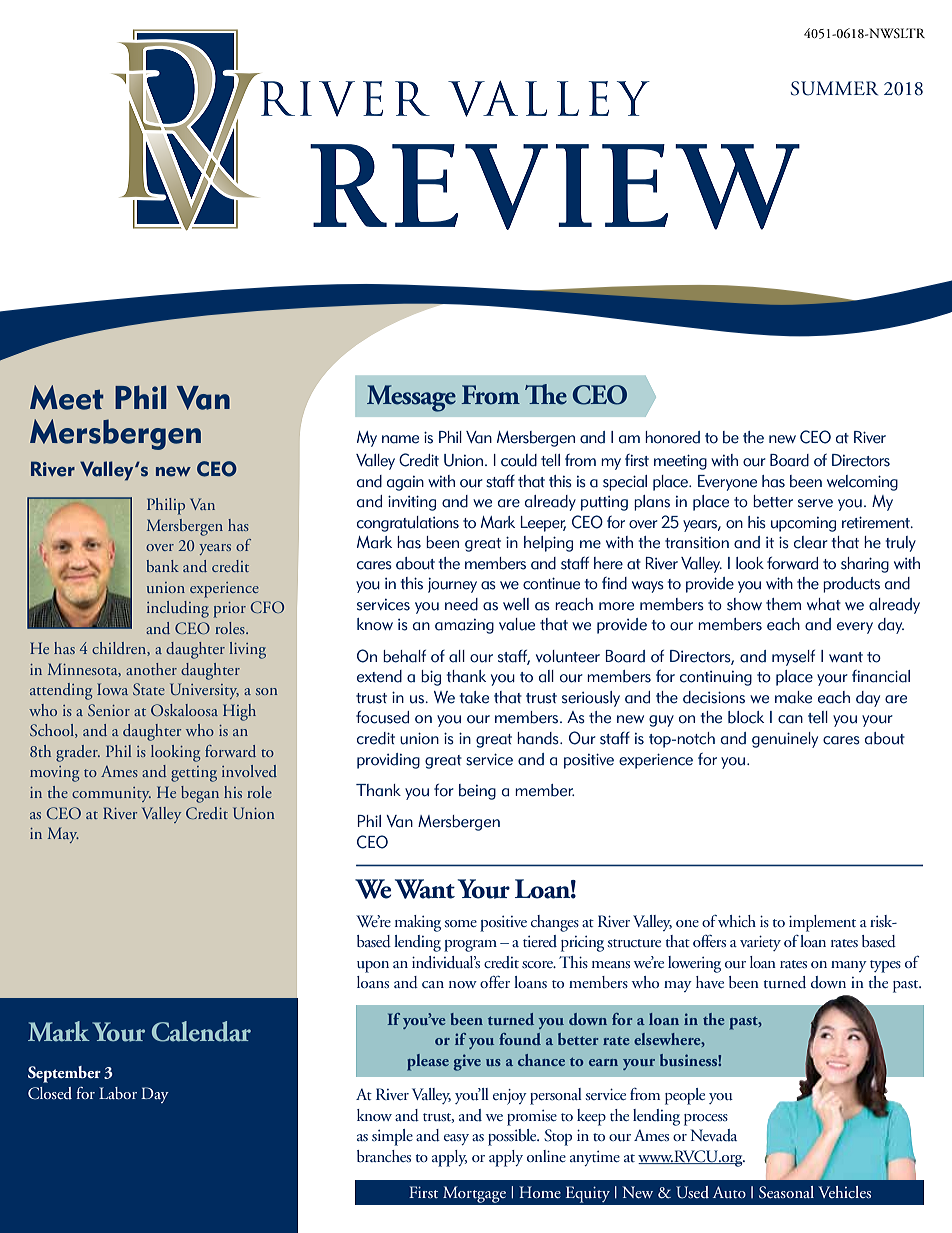 This document has width=952, height=1233. Describe the element at coordinates (461, 923) in the document. I see `some` at that location.
